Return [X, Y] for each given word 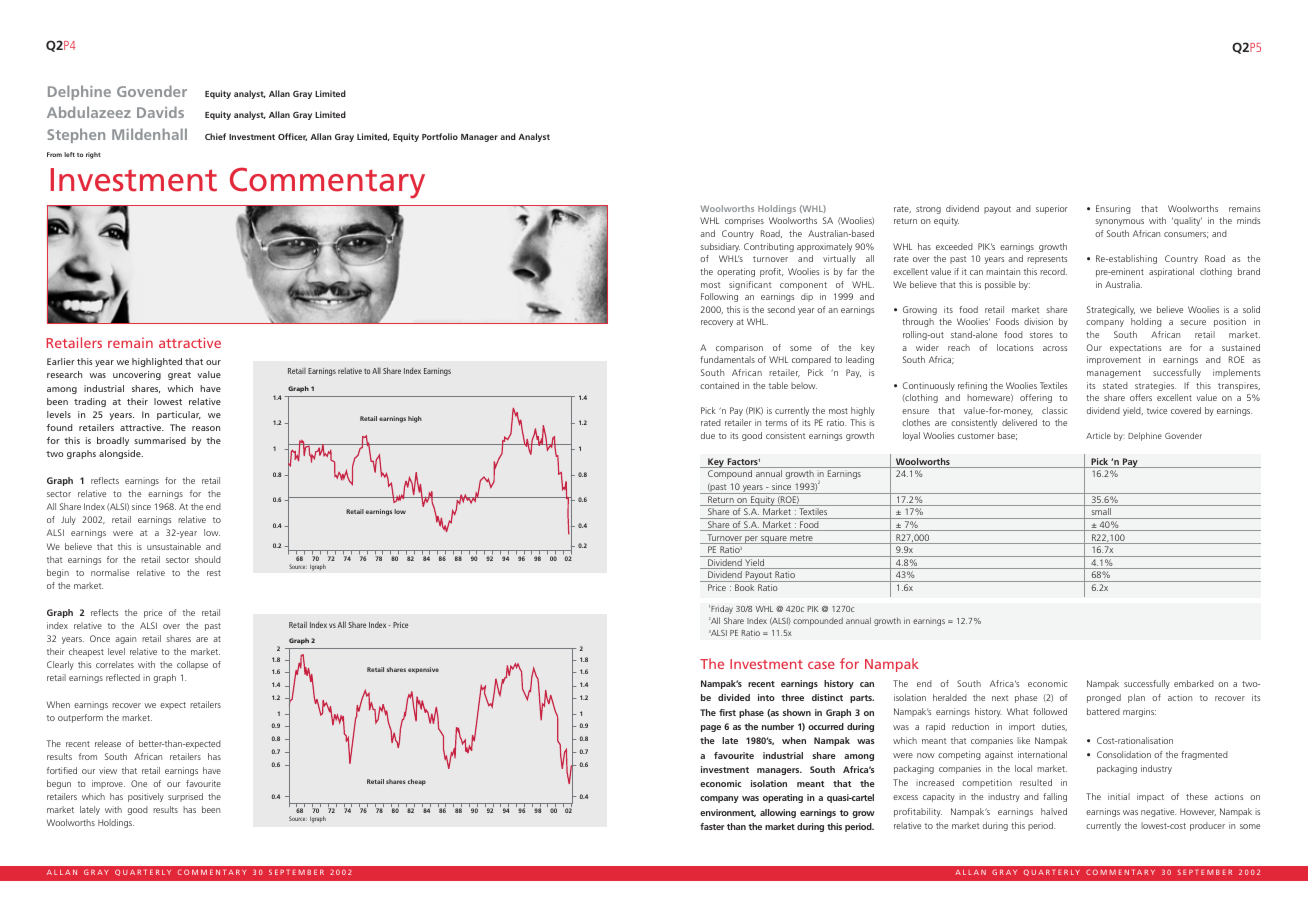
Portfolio [440, 136]
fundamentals [727, 359]
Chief [215, 136]
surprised [185, 797]
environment [728, 813]
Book [744, 587]
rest [214, 573]
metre [801, 539]
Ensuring [1113, 209]
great [179, 376]
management [1114, 374]
